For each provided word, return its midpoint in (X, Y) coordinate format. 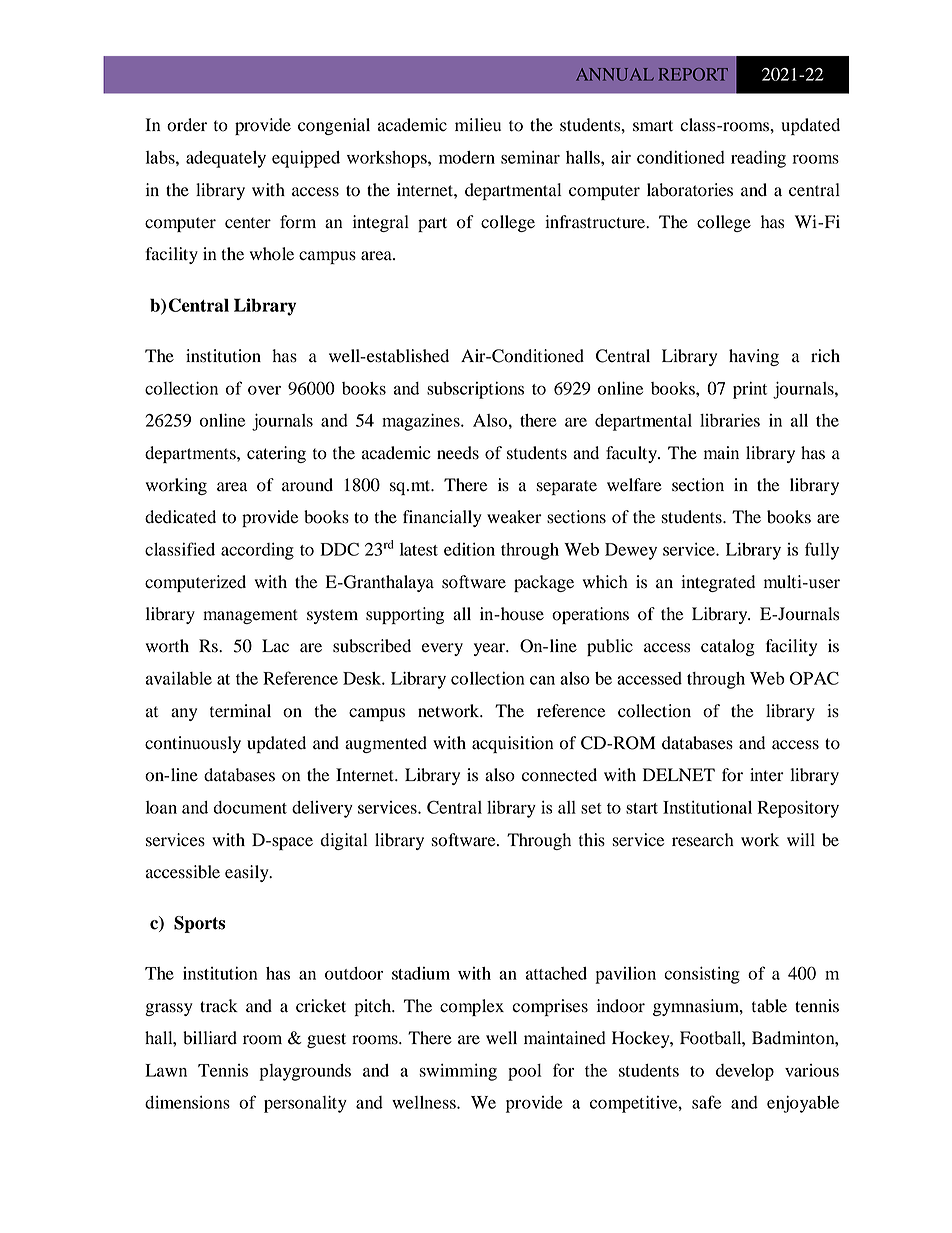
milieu (478, 125)
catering (276, 454)
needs (458, 453)
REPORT (693, 74)
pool (524, 1072)
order (187, 125)
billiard (210, 1038)
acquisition (512, 744)
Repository (798, 809)
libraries (730, 420)
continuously (193, 744)
